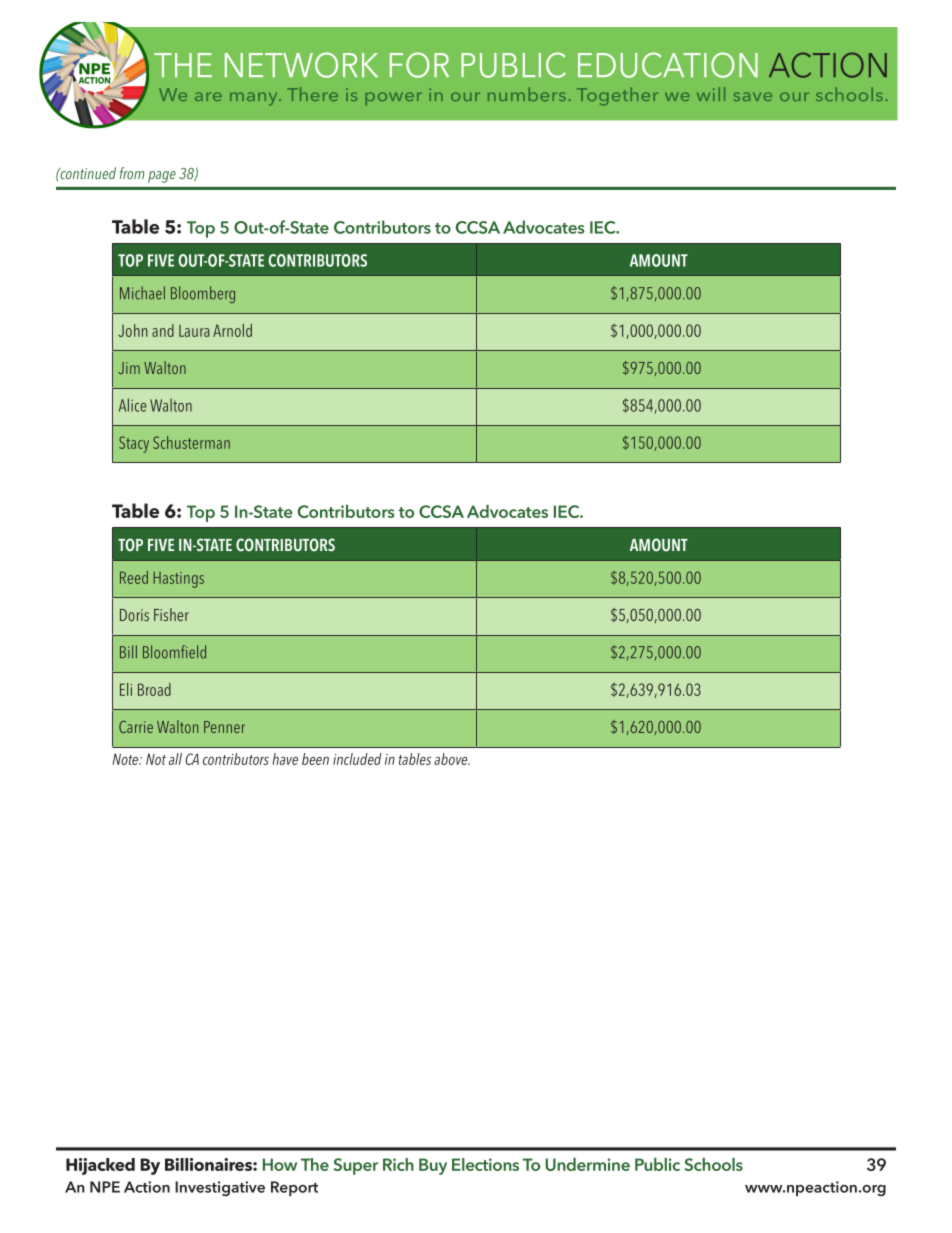  Describe the element at coordinates (134, 444) in the screenshot. I see `Stacy` at that location.
